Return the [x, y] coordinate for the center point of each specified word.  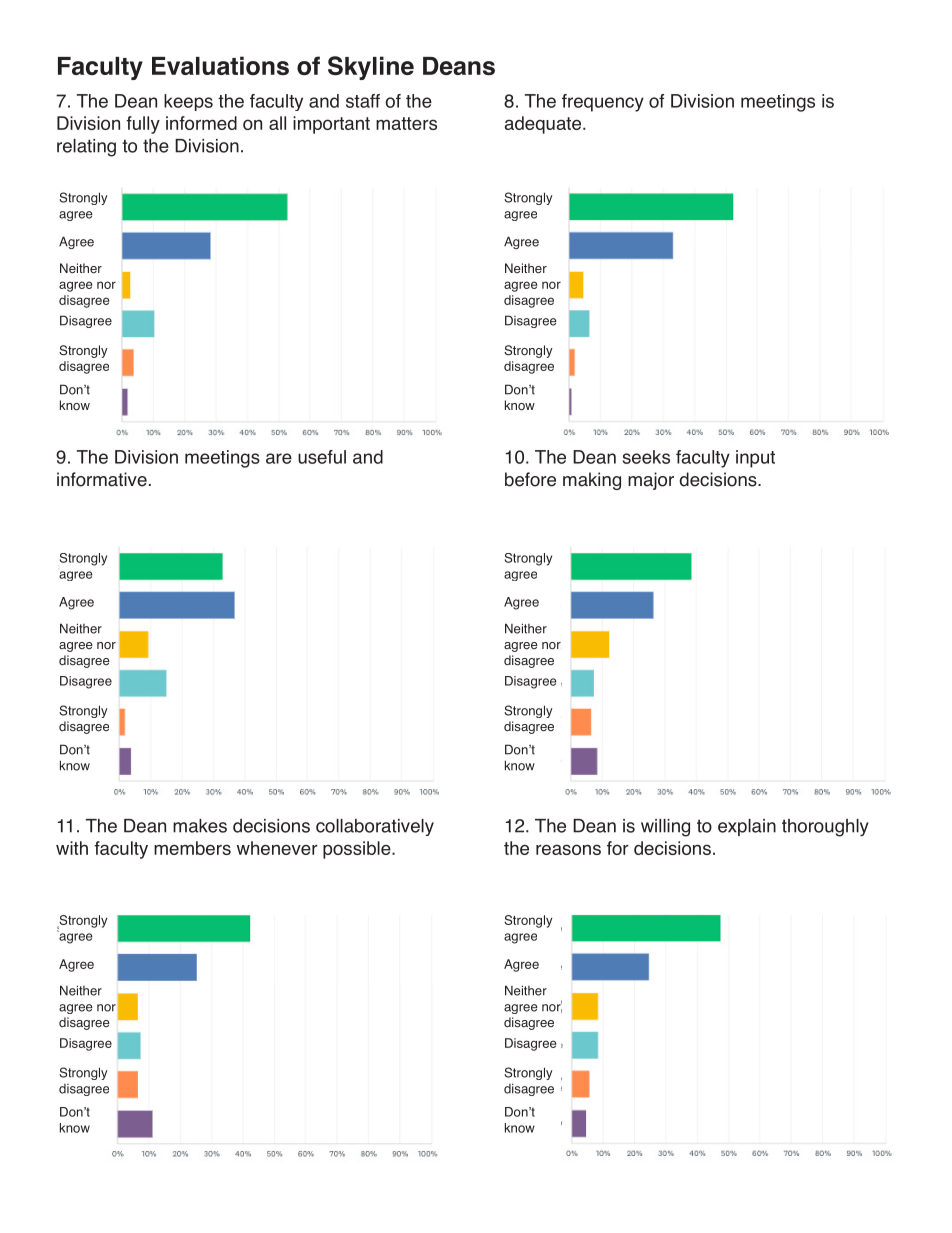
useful [322, 457]
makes [200, 826]
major [651, 481]
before [530, 479]
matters [406, 123]
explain [747, 827]
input [755, 459]
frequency [603, 103]
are [279, 458]
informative [102, 479]
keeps [188, 102]
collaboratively [375, 827]
